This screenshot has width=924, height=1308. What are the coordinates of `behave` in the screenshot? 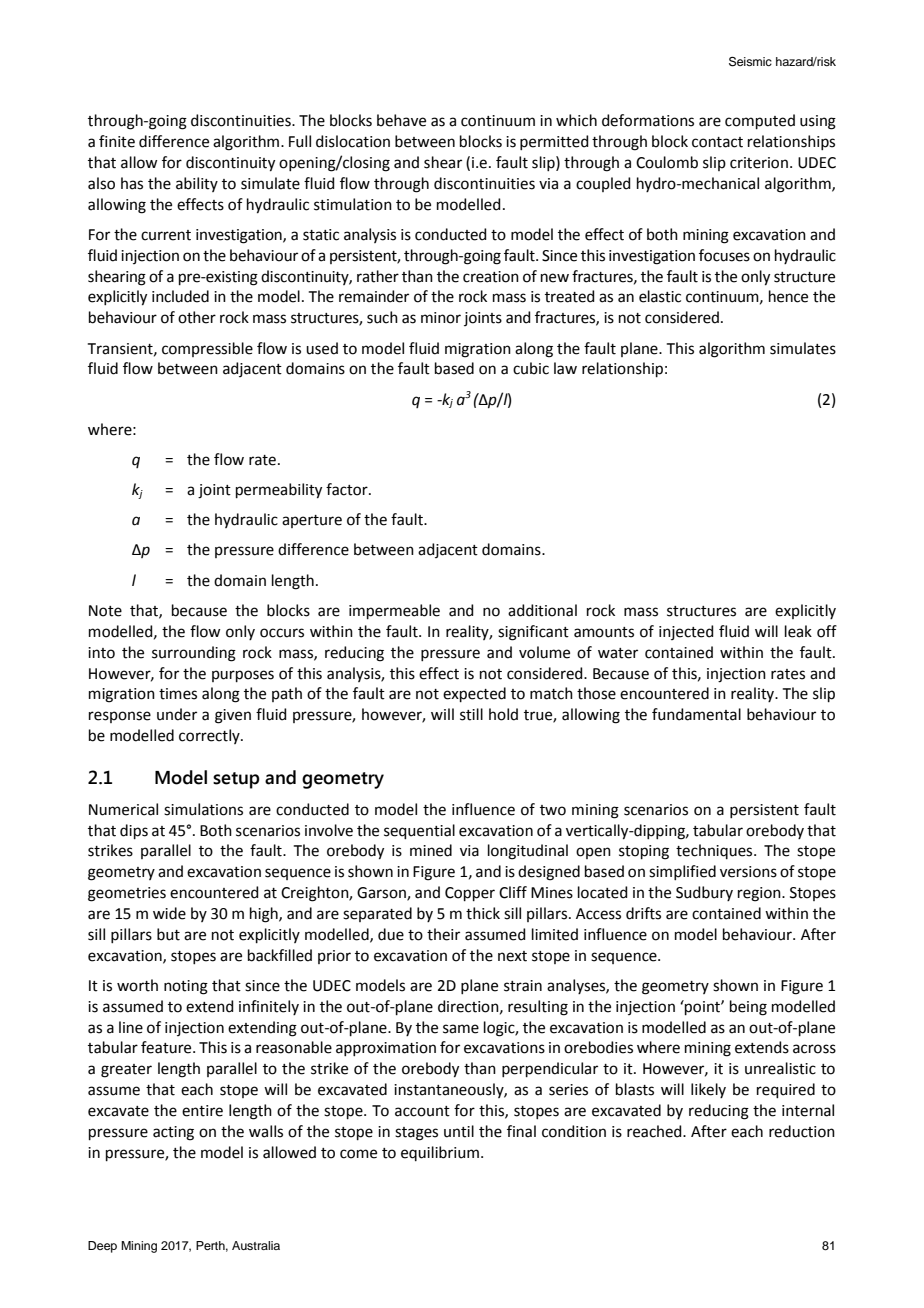 It's located at (401, 120).
